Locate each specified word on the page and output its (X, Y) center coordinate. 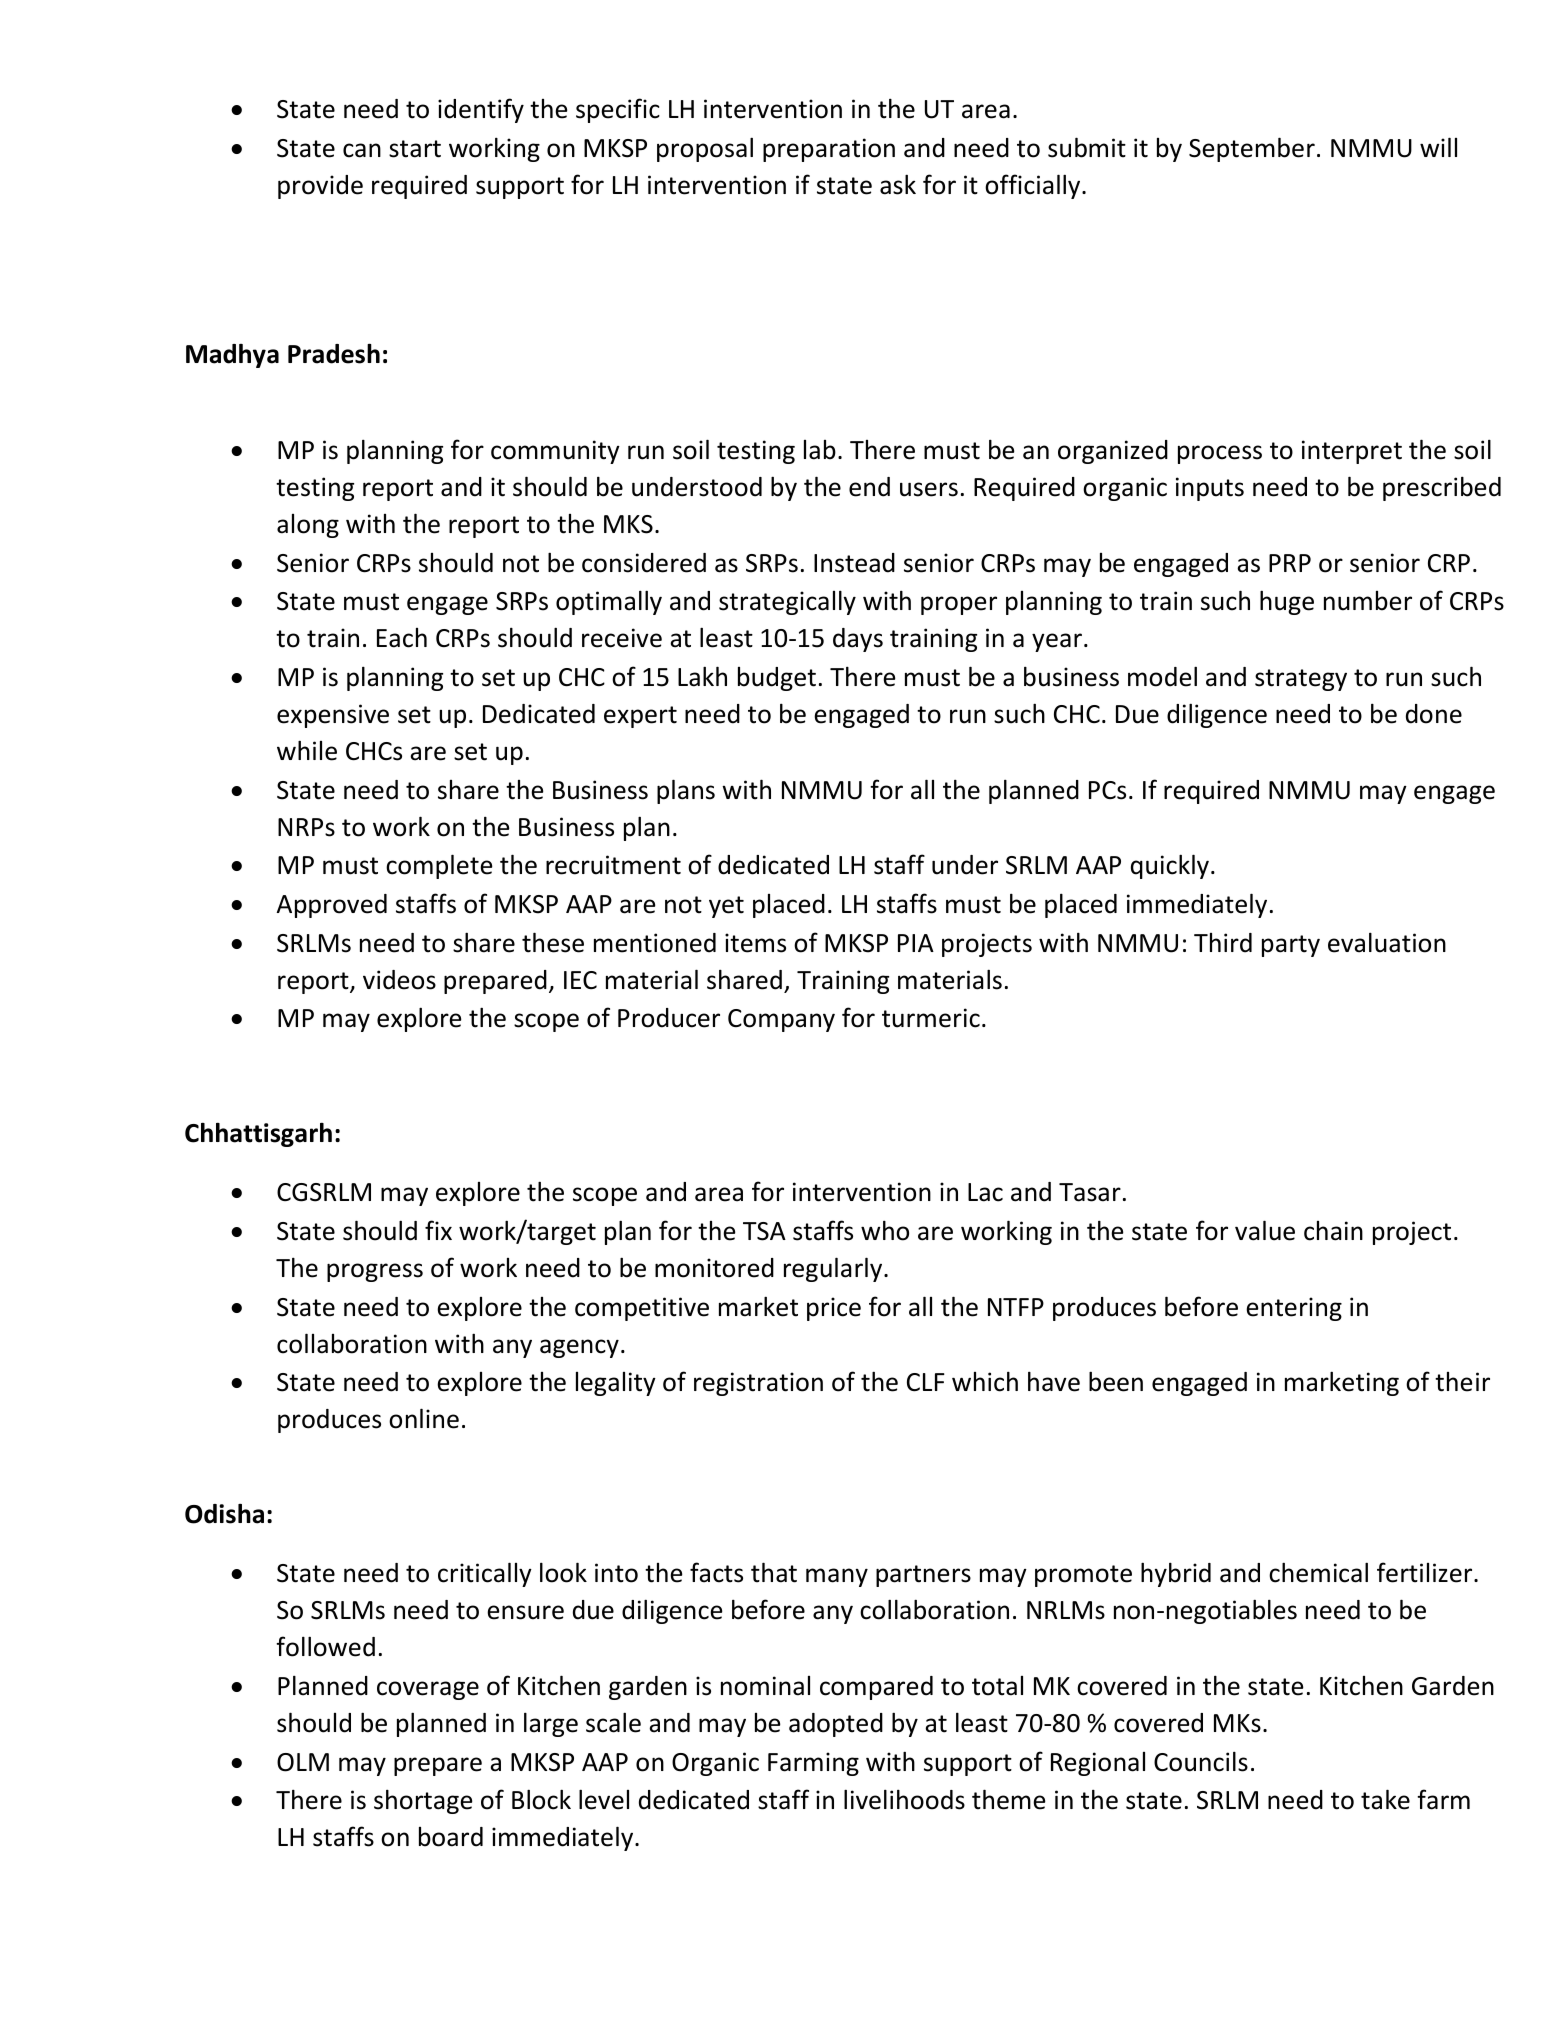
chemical (1318, 1572)
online (424, 1418)
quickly (1170, 866)
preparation (829, 150)
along (308, 526)
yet (726, 907)
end (869, 487)
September (1252, 149)
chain (1333, 1231)
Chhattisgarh (258, 1135)
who (885, 1230)
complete (439, 866)
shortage (423, 1801)
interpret (1352, 452)
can (362, 150)
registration (758, 1384)
